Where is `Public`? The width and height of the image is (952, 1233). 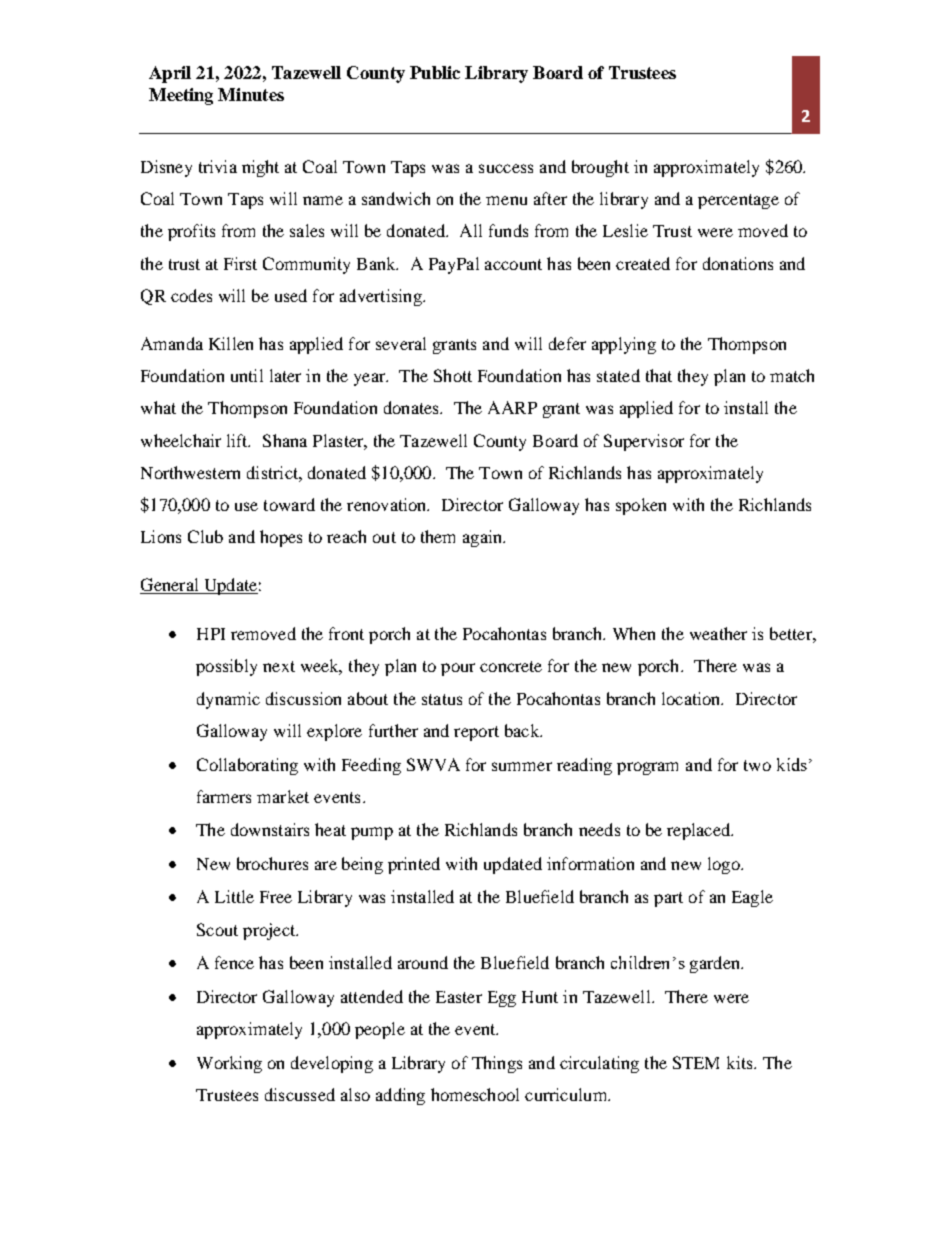 Public is located at coordinates (435, 72).
